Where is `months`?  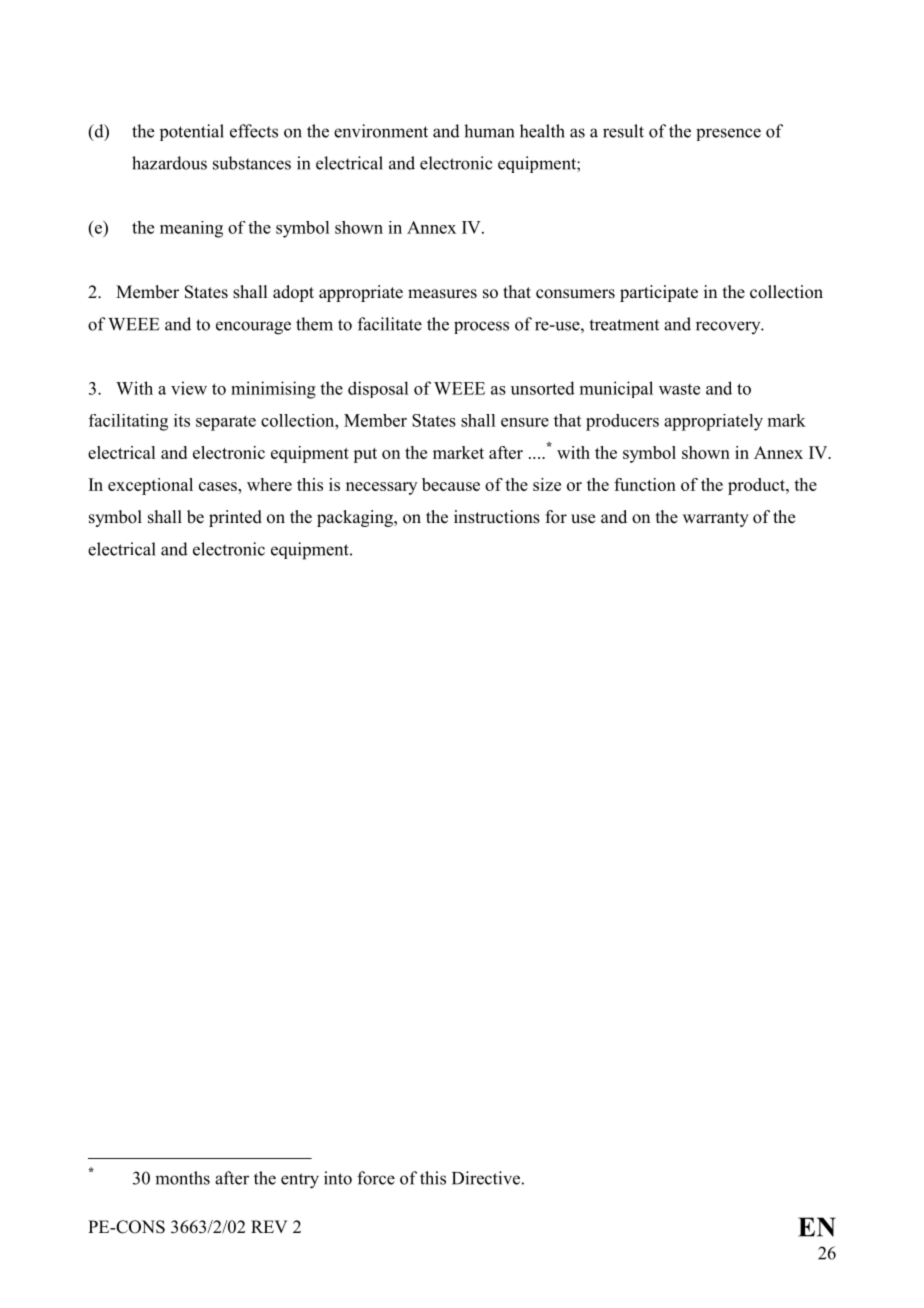 months is located at coordinates (182, 1178).
